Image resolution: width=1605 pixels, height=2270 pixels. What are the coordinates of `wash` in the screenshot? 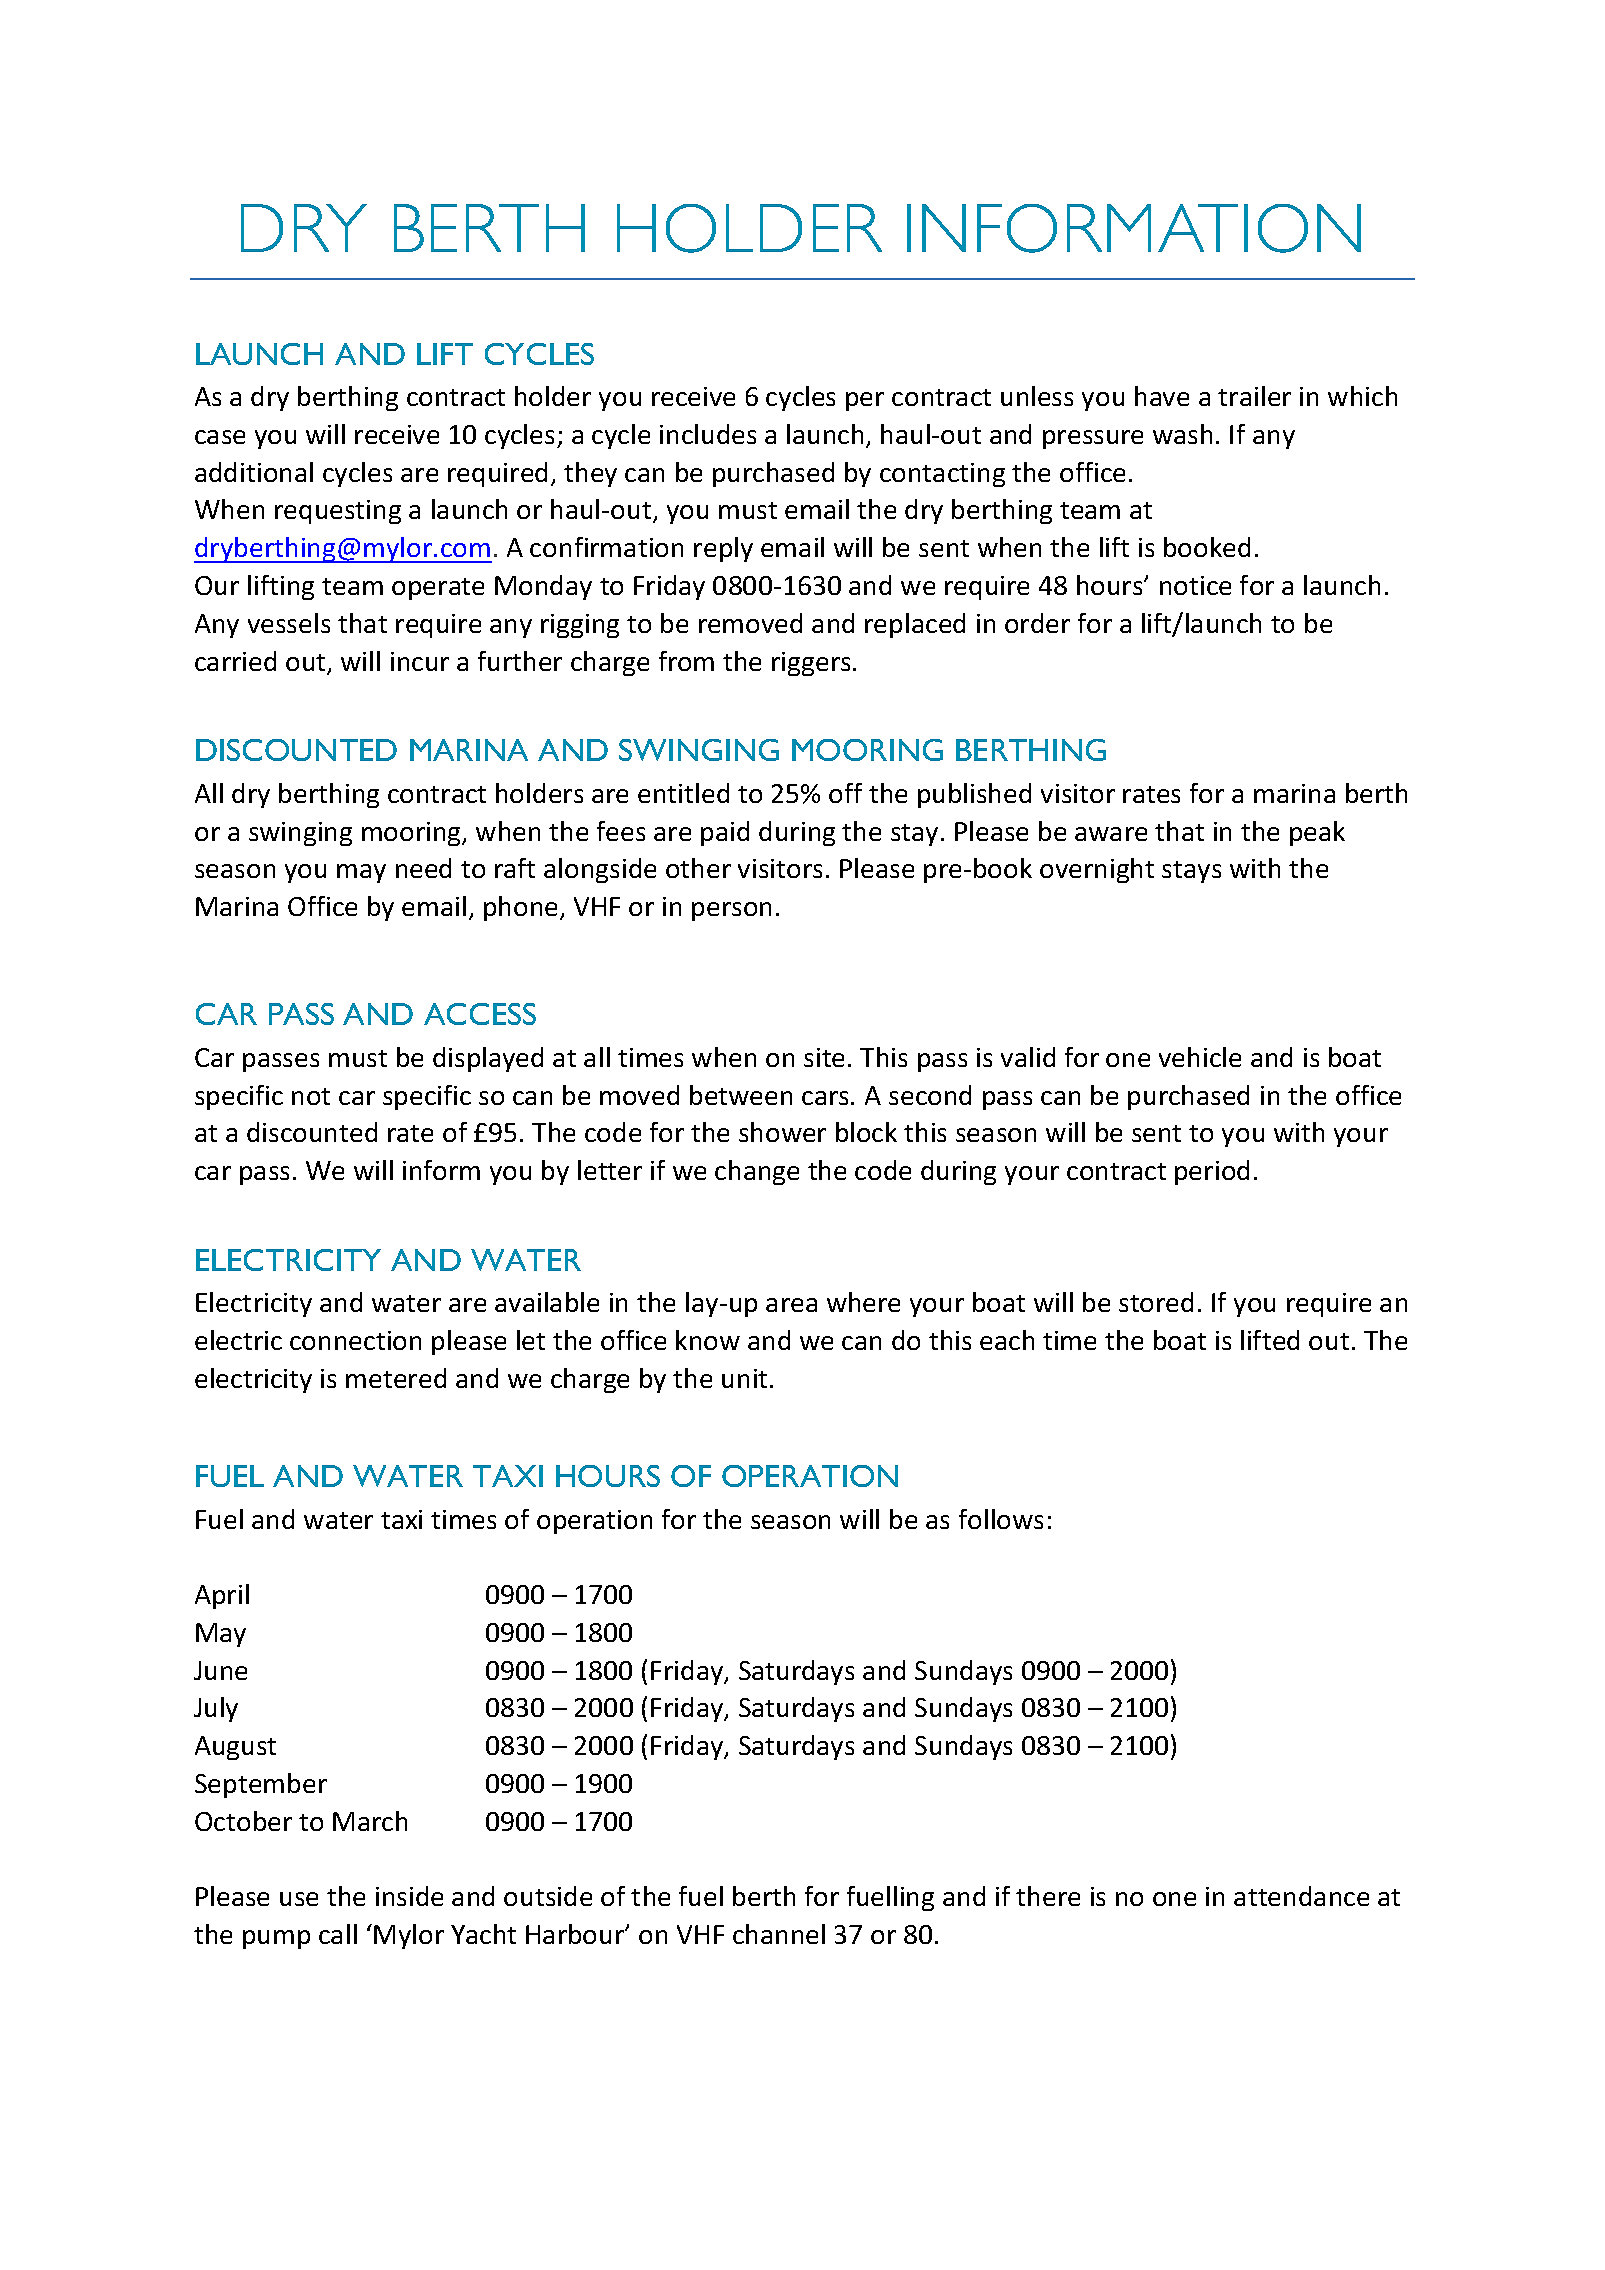 It's located at (1182, 434).
